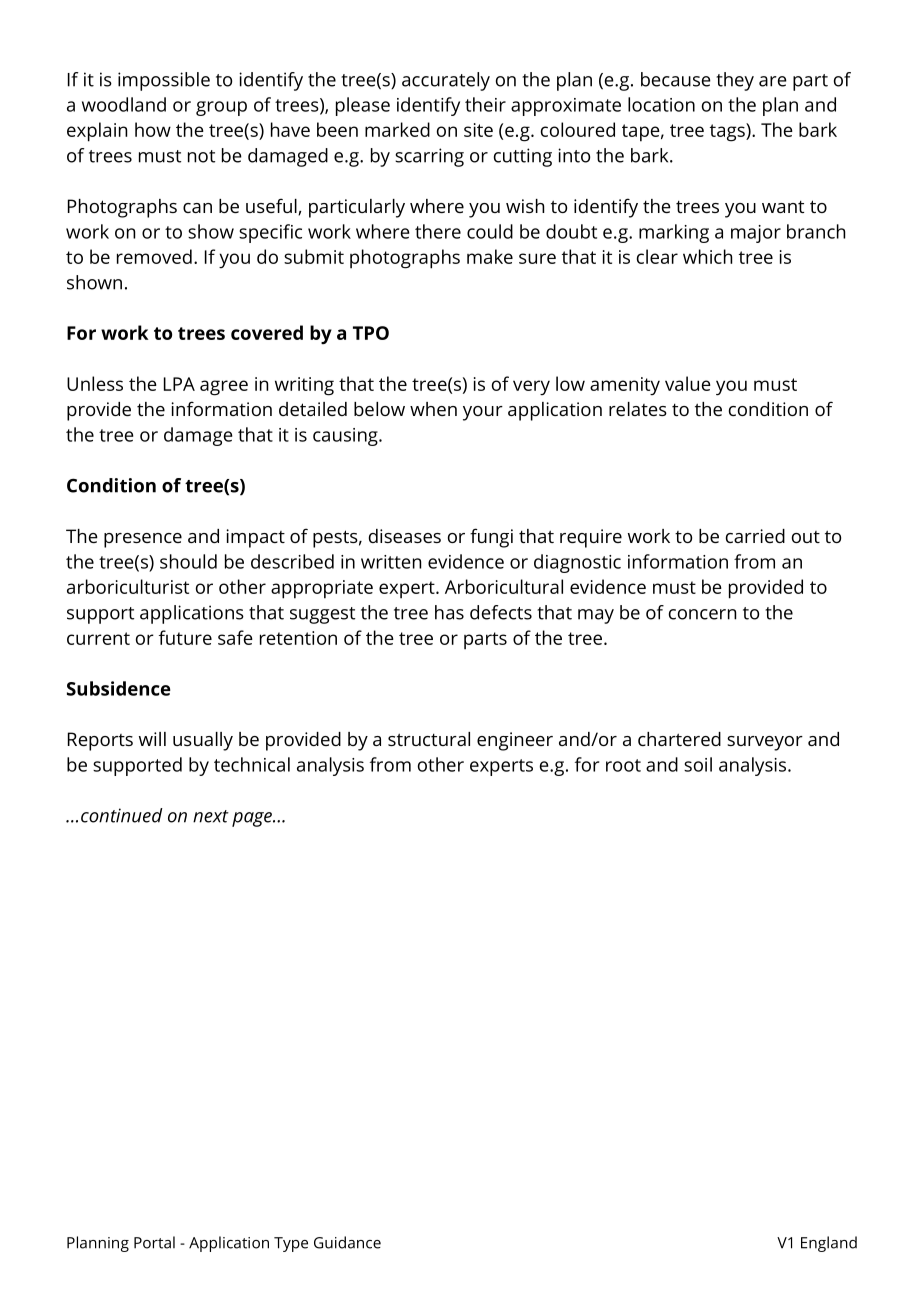  What do you see at coordinates (185, 637) in the screenshot?
I see `future` at bounding box center [185, 637].
